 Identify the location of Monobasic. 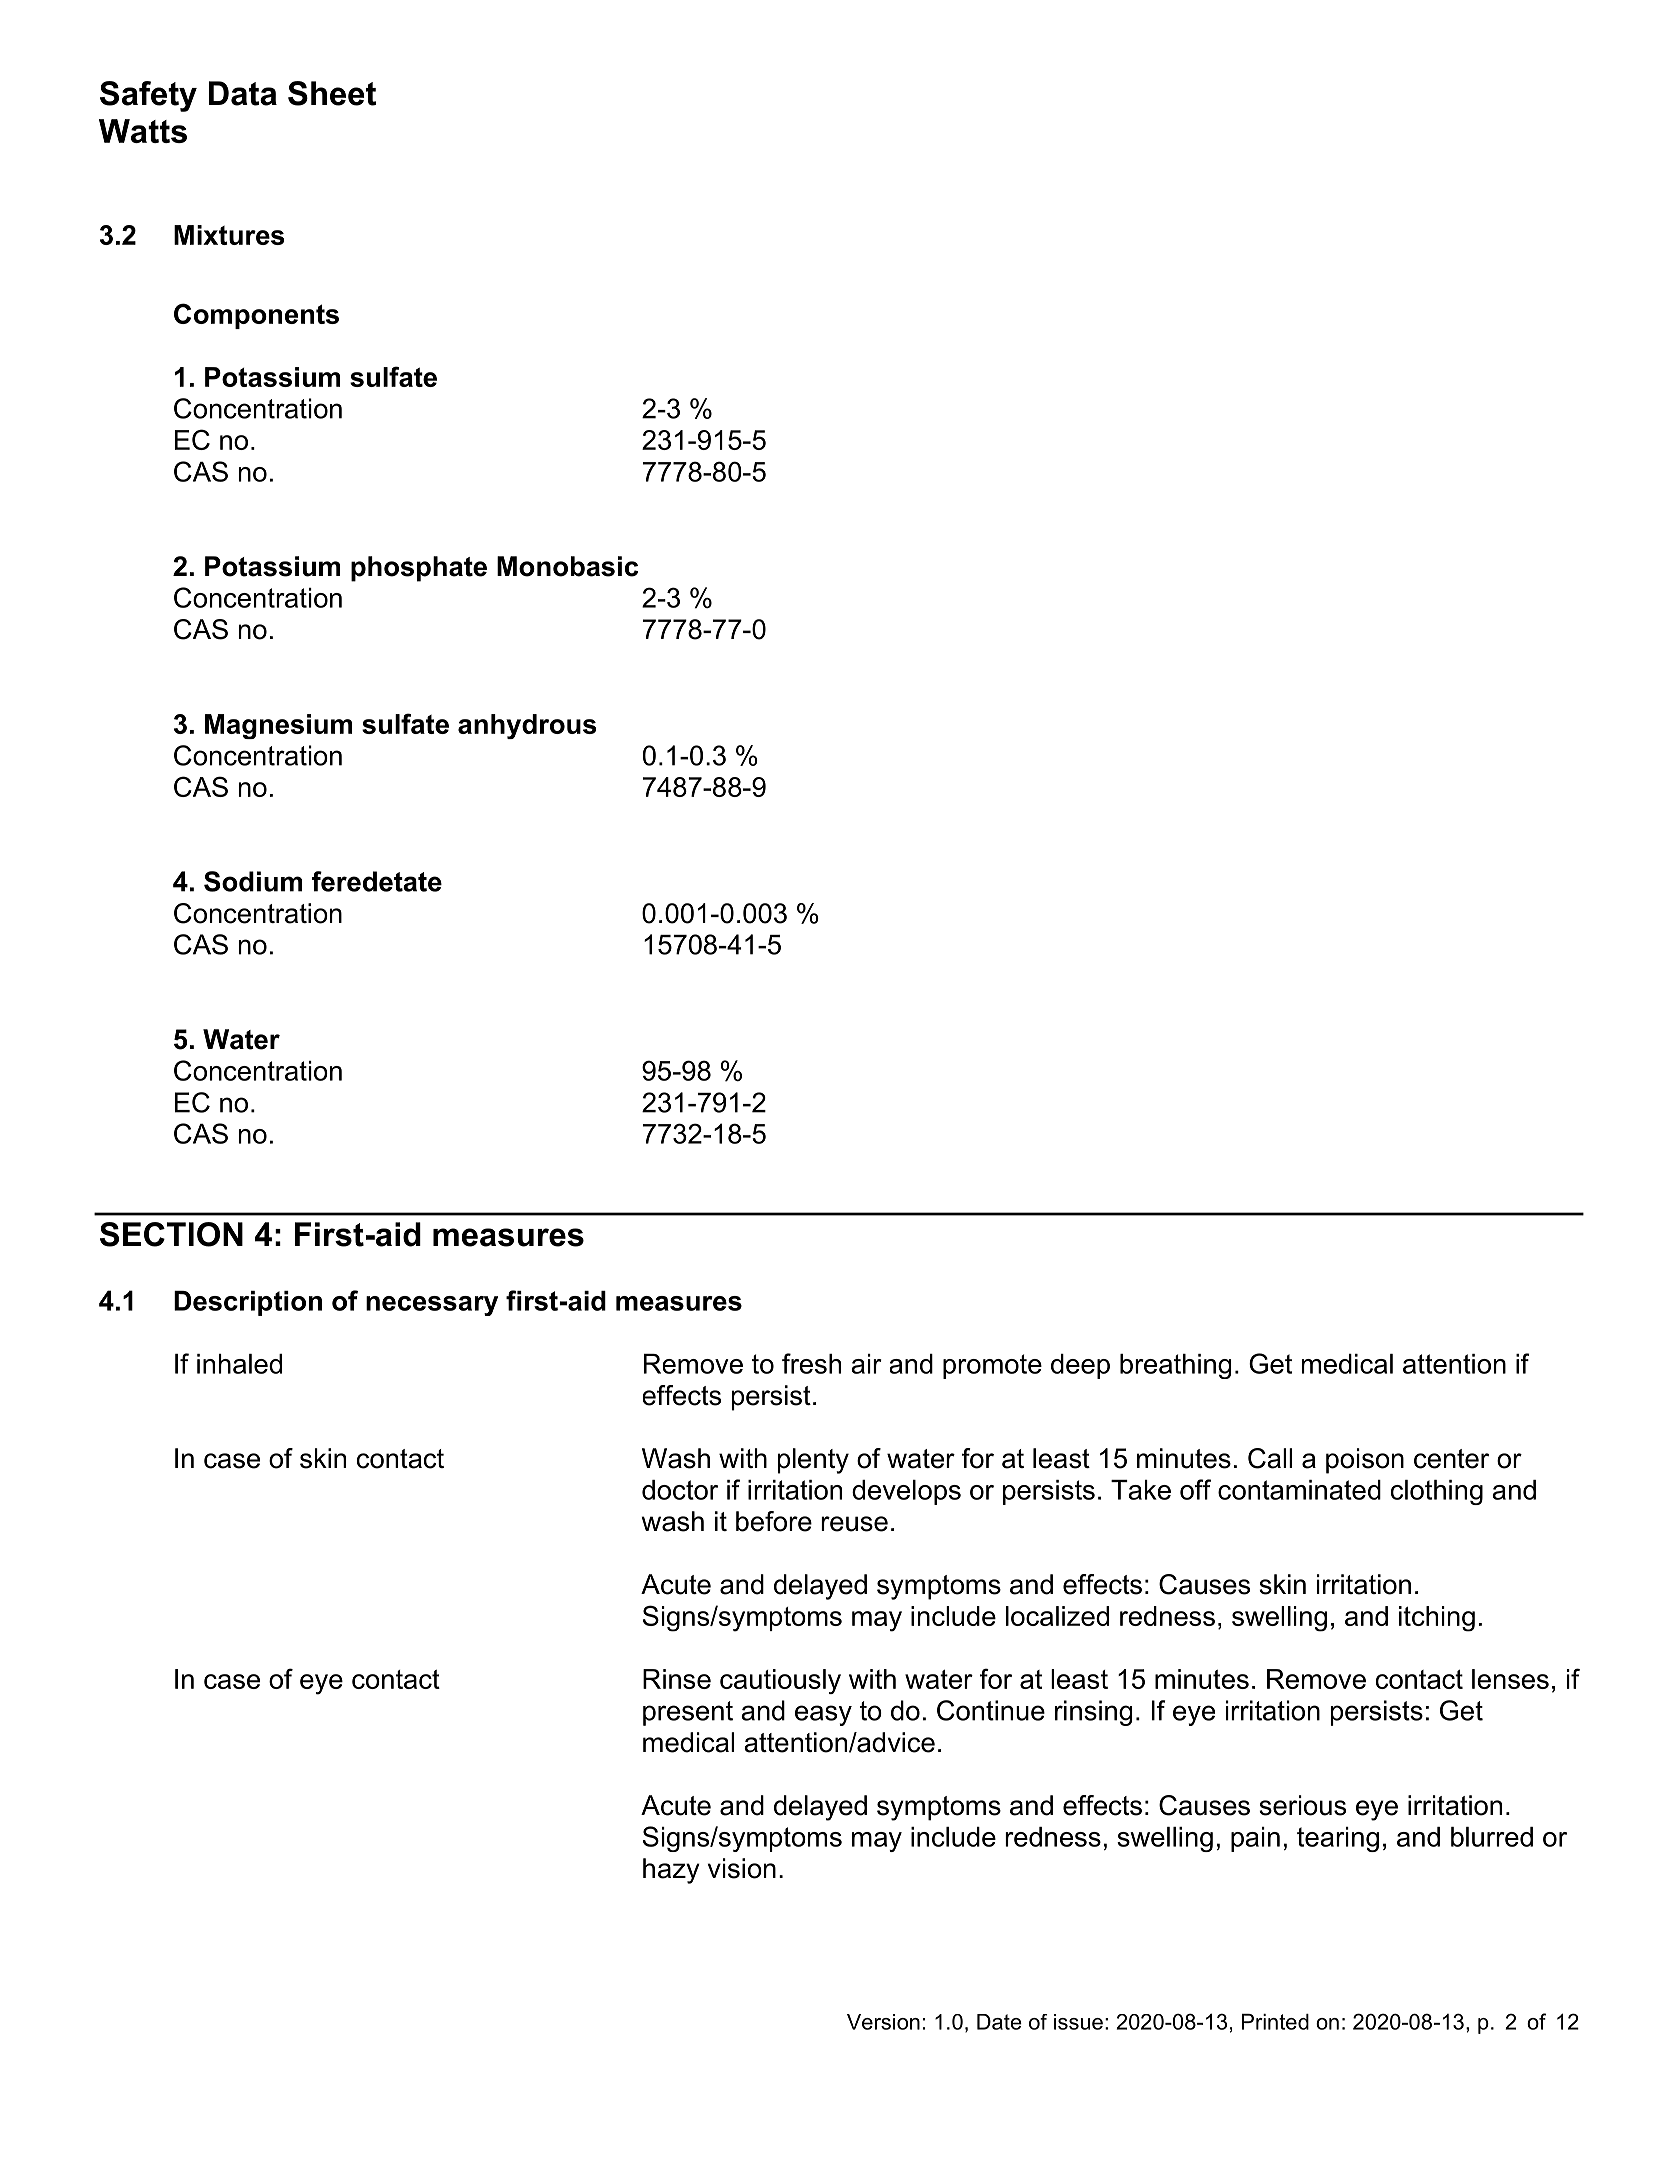
(567, 566).
